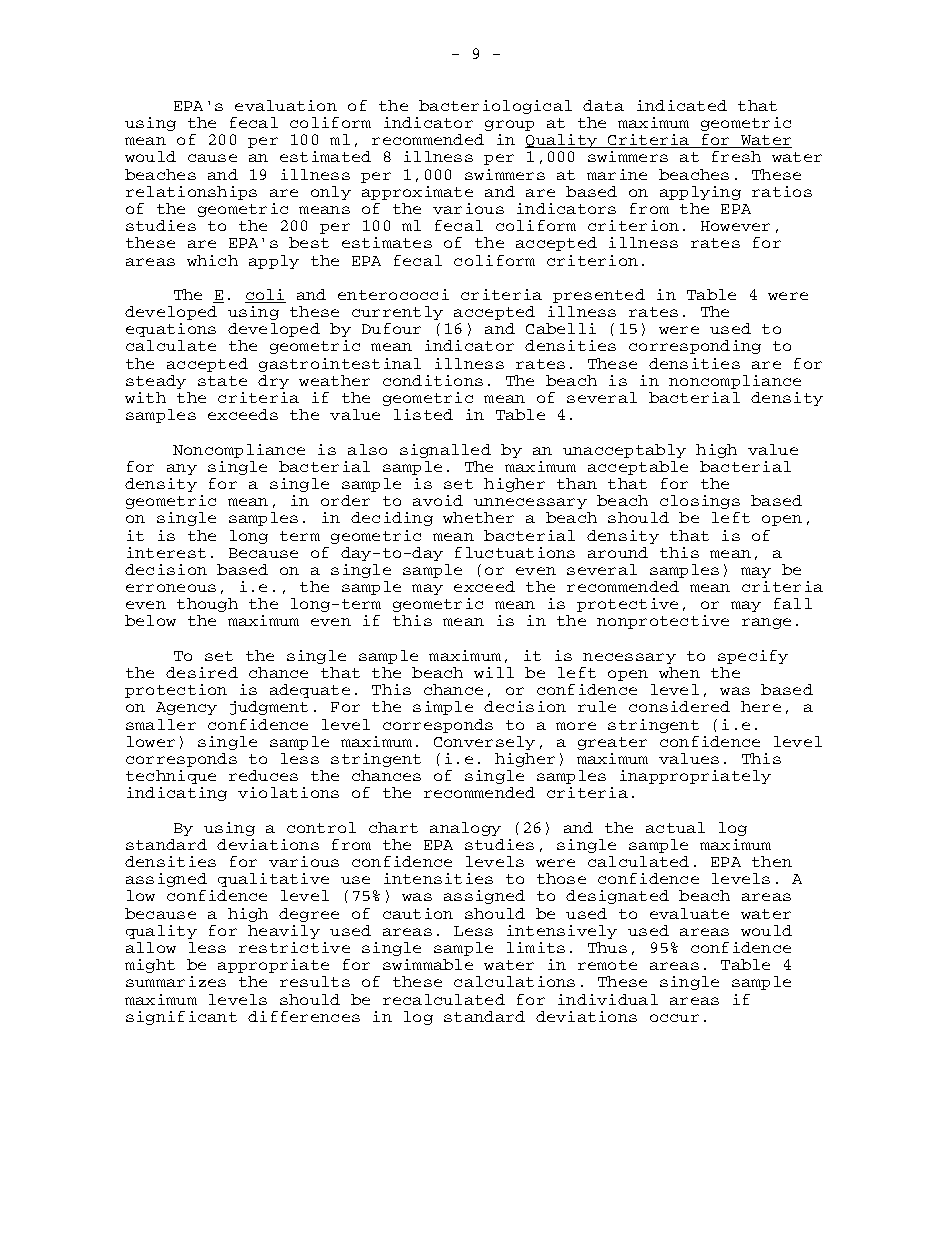 The width and height of the screenshot is (952, 1233). What do you see at coordinates (445, 451) in the screenshot?
I see `signalled` at bounding box center [445, 451].
